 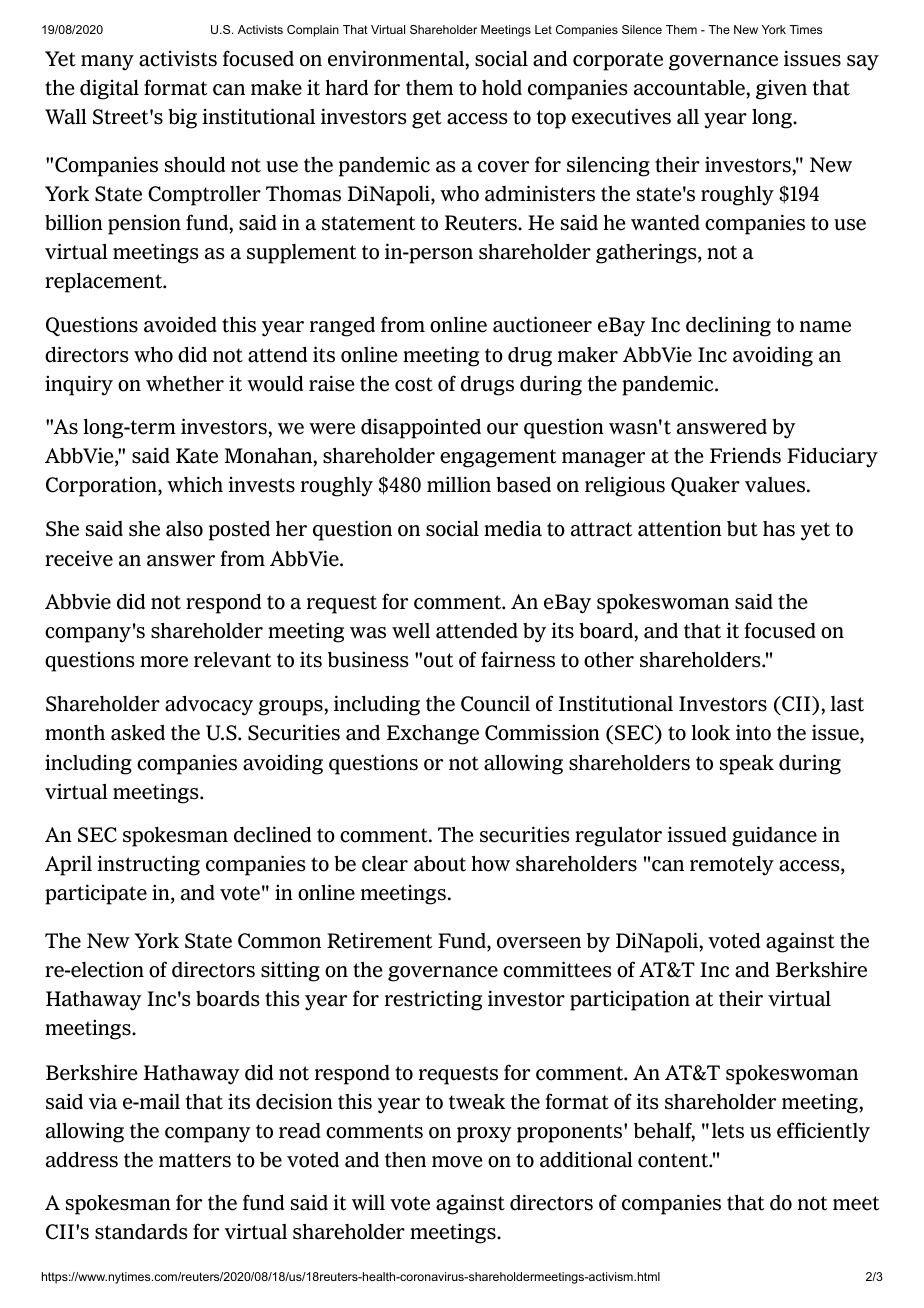 I want to click on given, so click(x=781, y=90).
